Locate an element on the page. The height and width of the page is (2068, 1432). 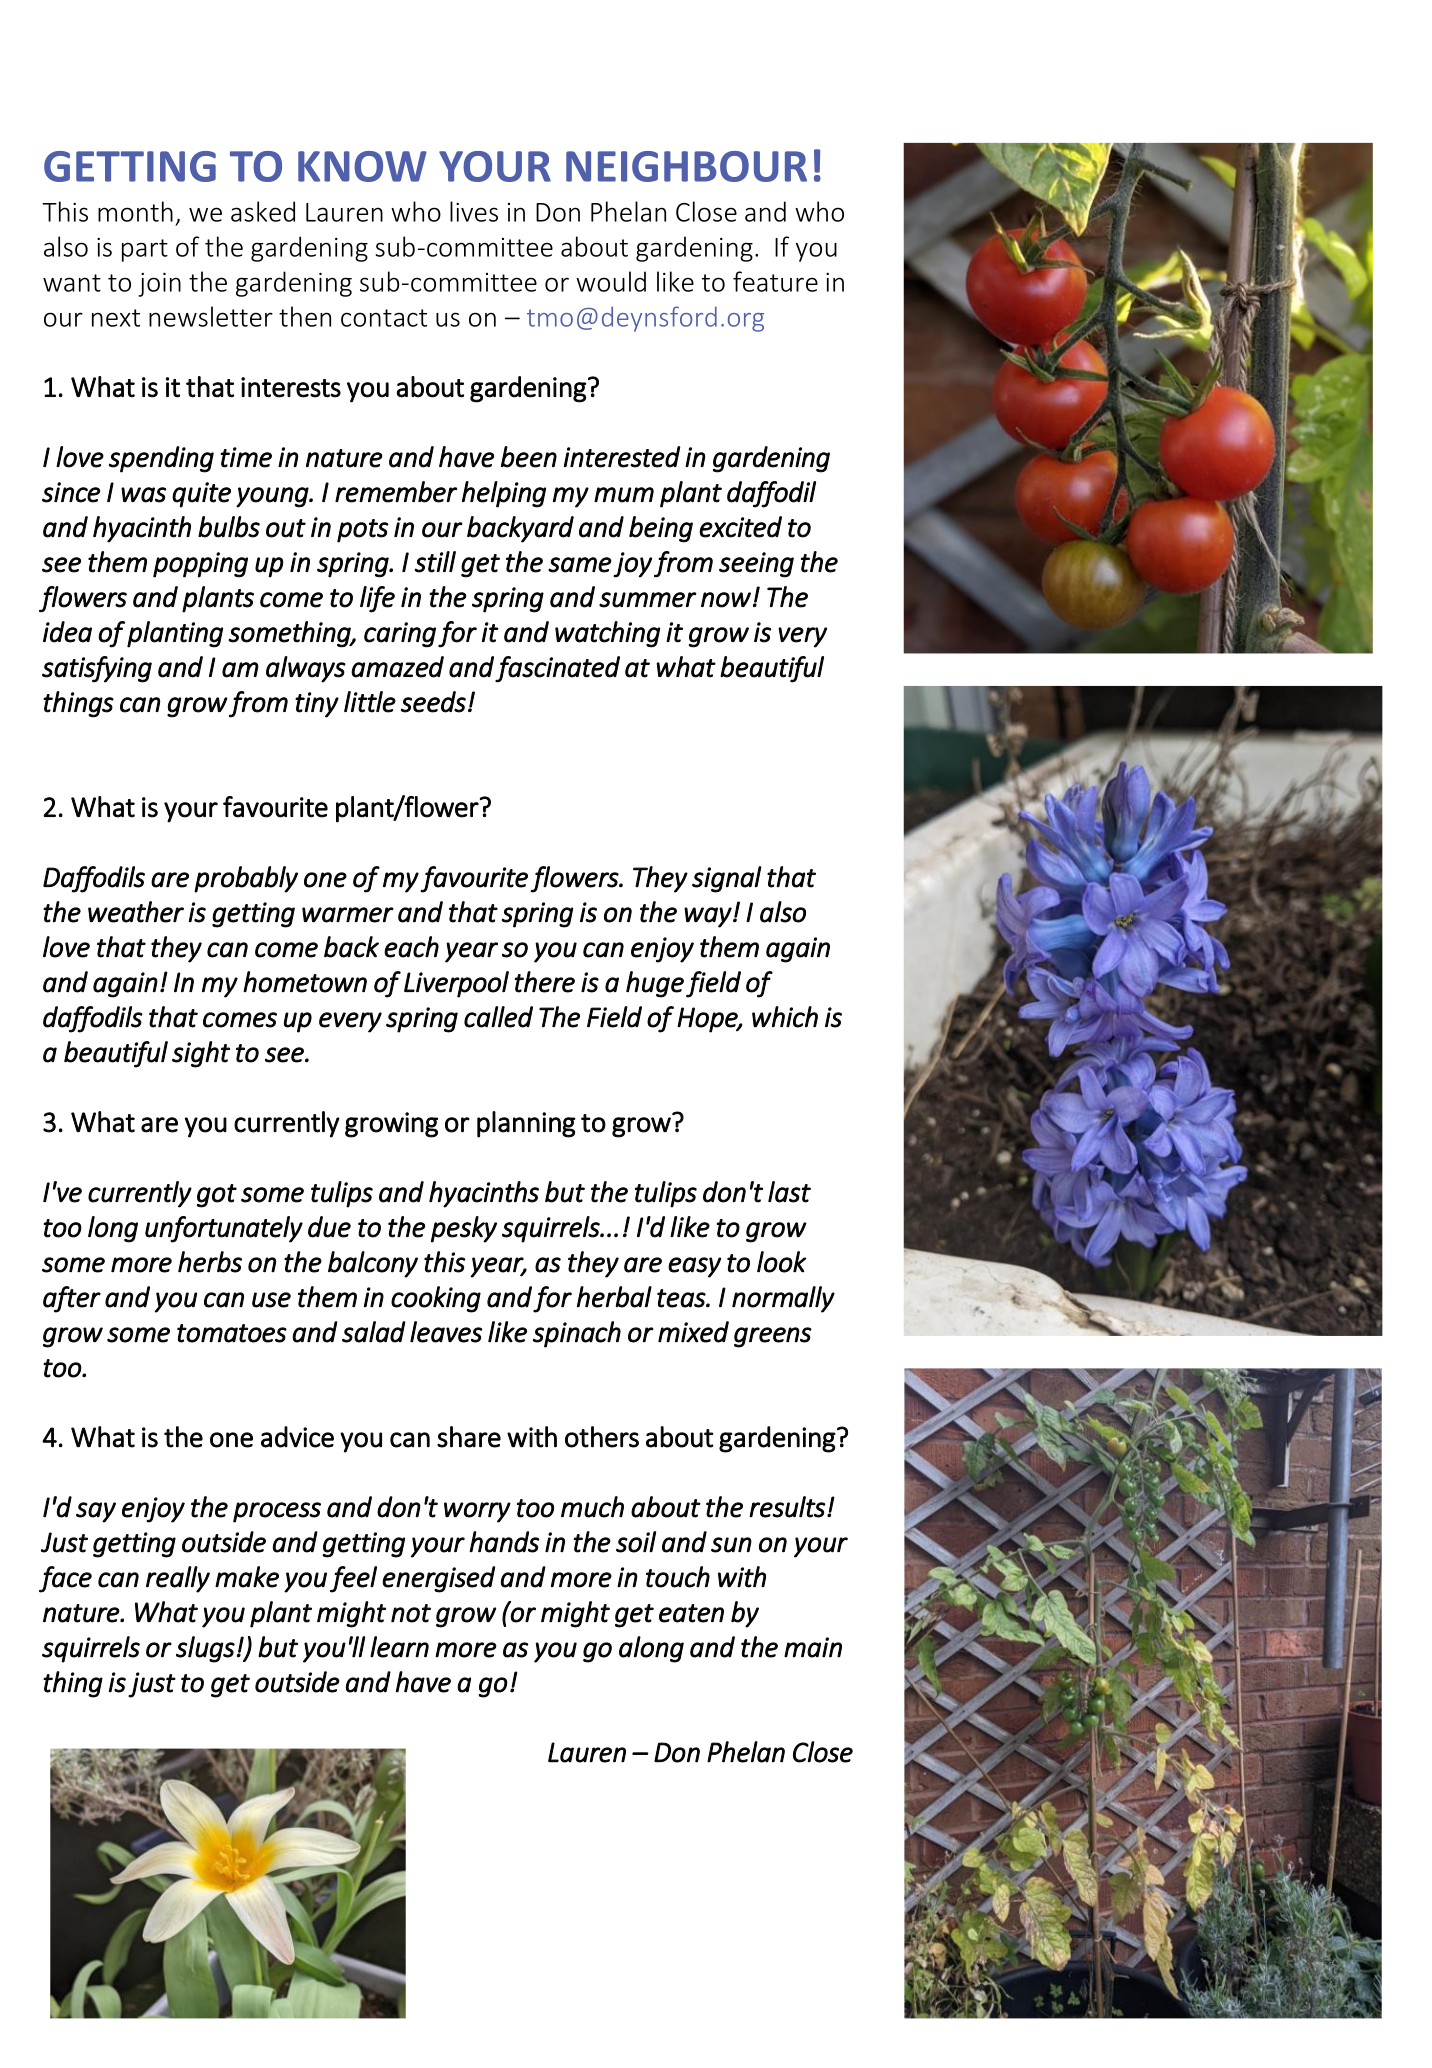
month is located at coordinates (135, 211).
